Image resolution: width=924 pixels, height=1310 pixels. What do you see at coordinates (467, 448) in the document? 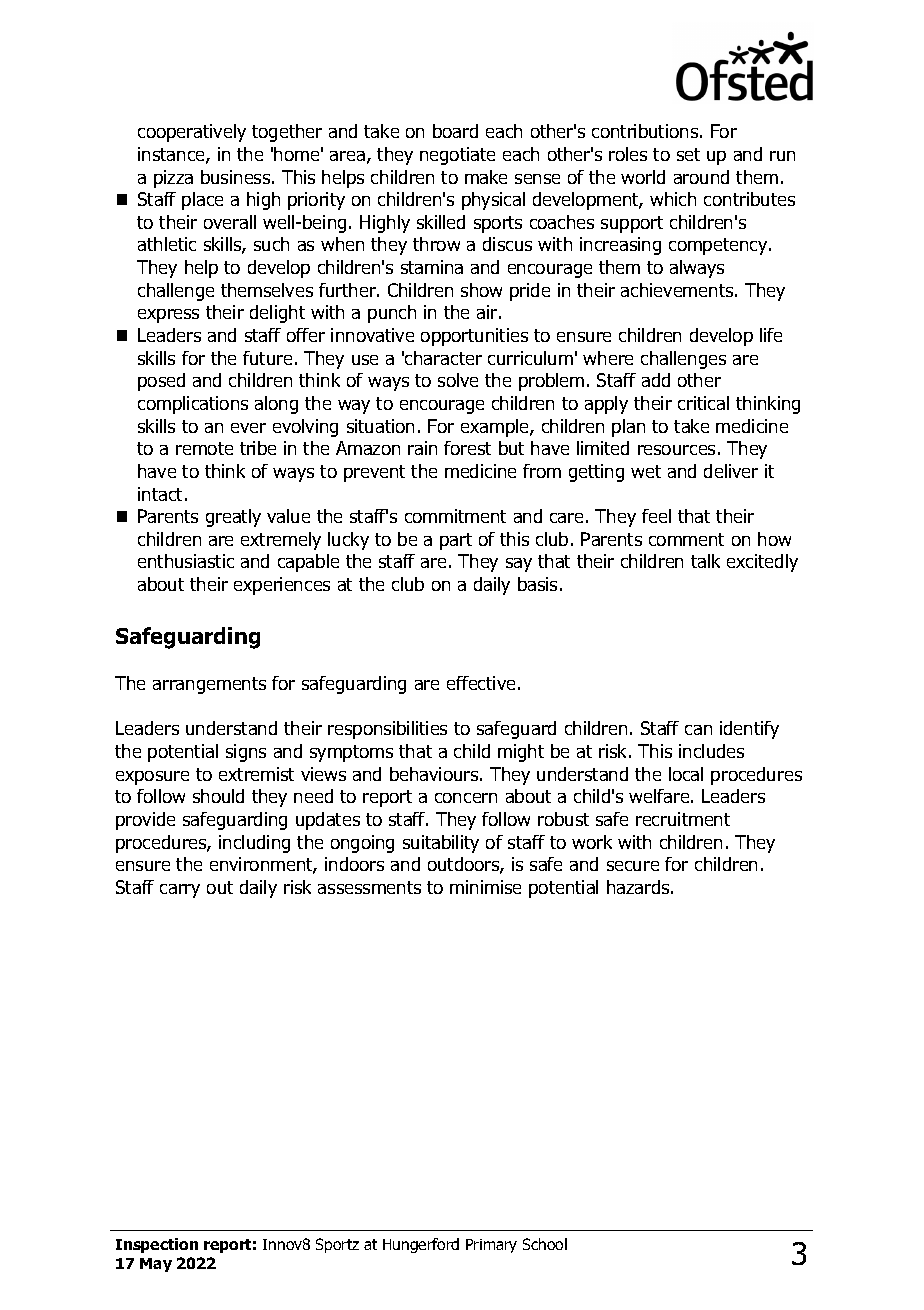
I see `forest` at bounding box center [467, 448].
